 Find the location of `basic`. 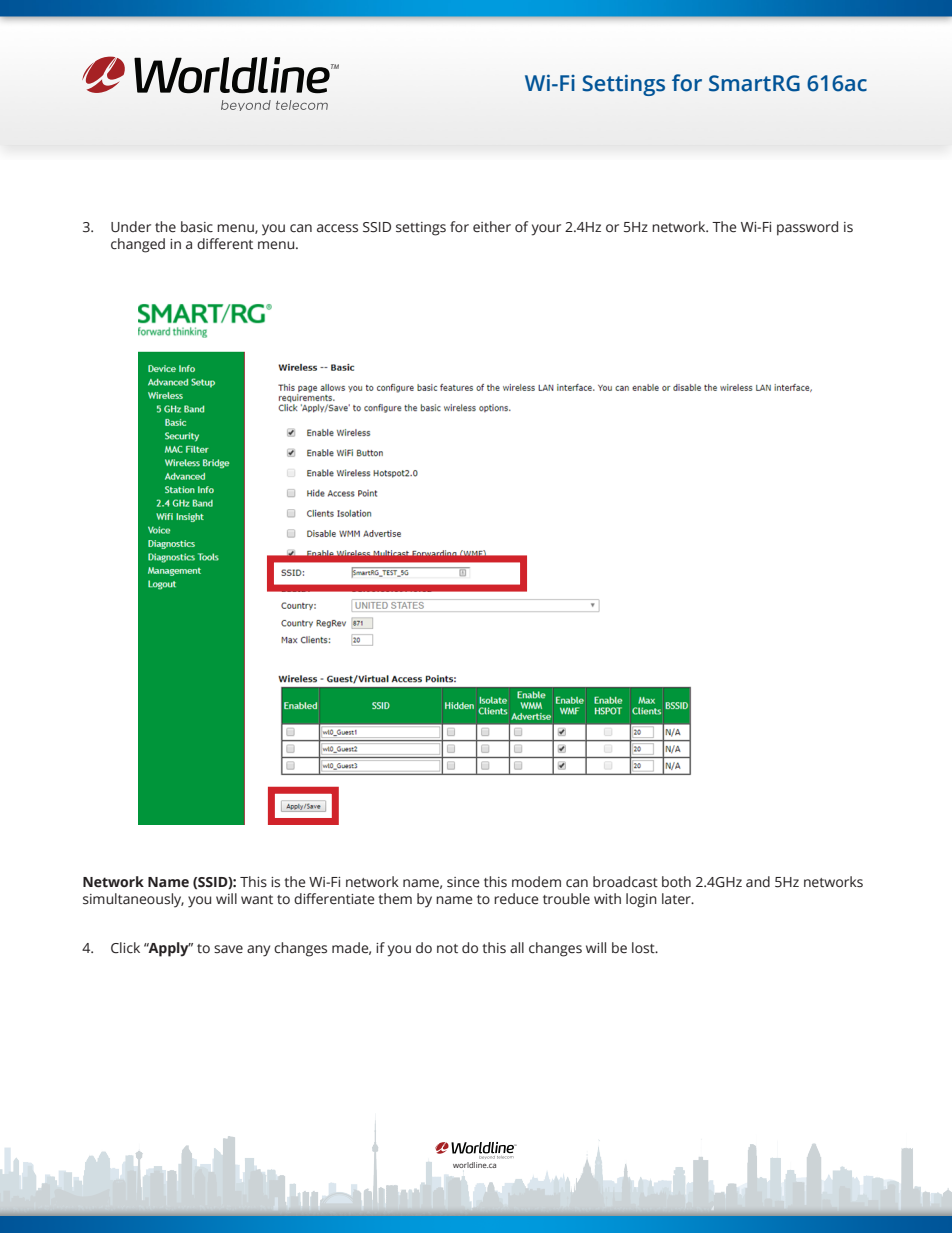

basic is located at coordinates (197, 227).
